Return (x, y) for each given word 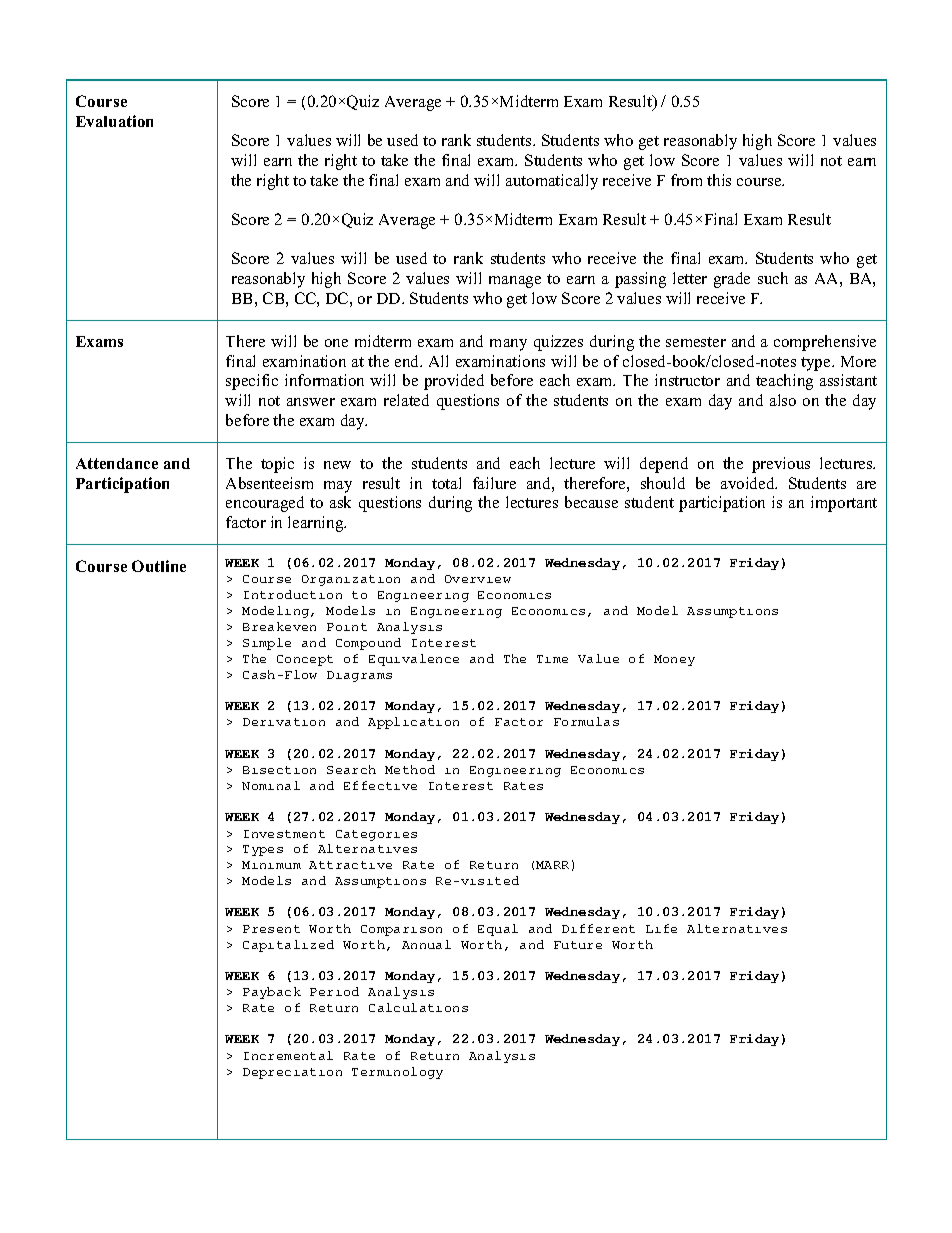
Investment (284, 834)
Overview (478, 579)
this (719, 180)
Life (661, 928)
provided (454, 382)
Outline (159, 566)
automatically (552, 182)
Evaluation (114, 121)
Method (410, 769)
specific (252, 382)
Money (674, 660)
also (783, 400)
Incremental (288, 1055)
